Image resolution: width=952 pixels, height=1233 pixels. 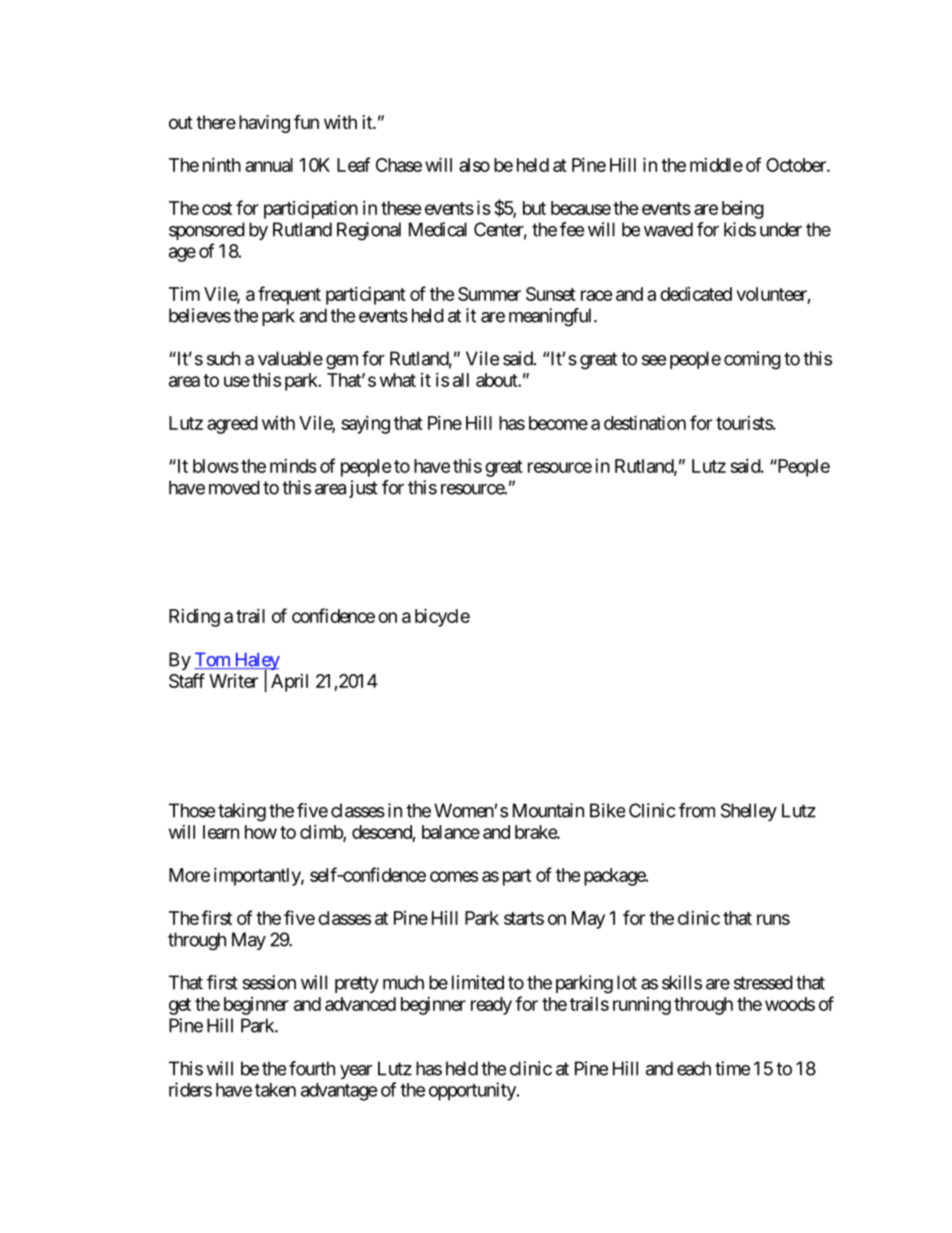 I want to click on annual, so click(x=269, y=165).
